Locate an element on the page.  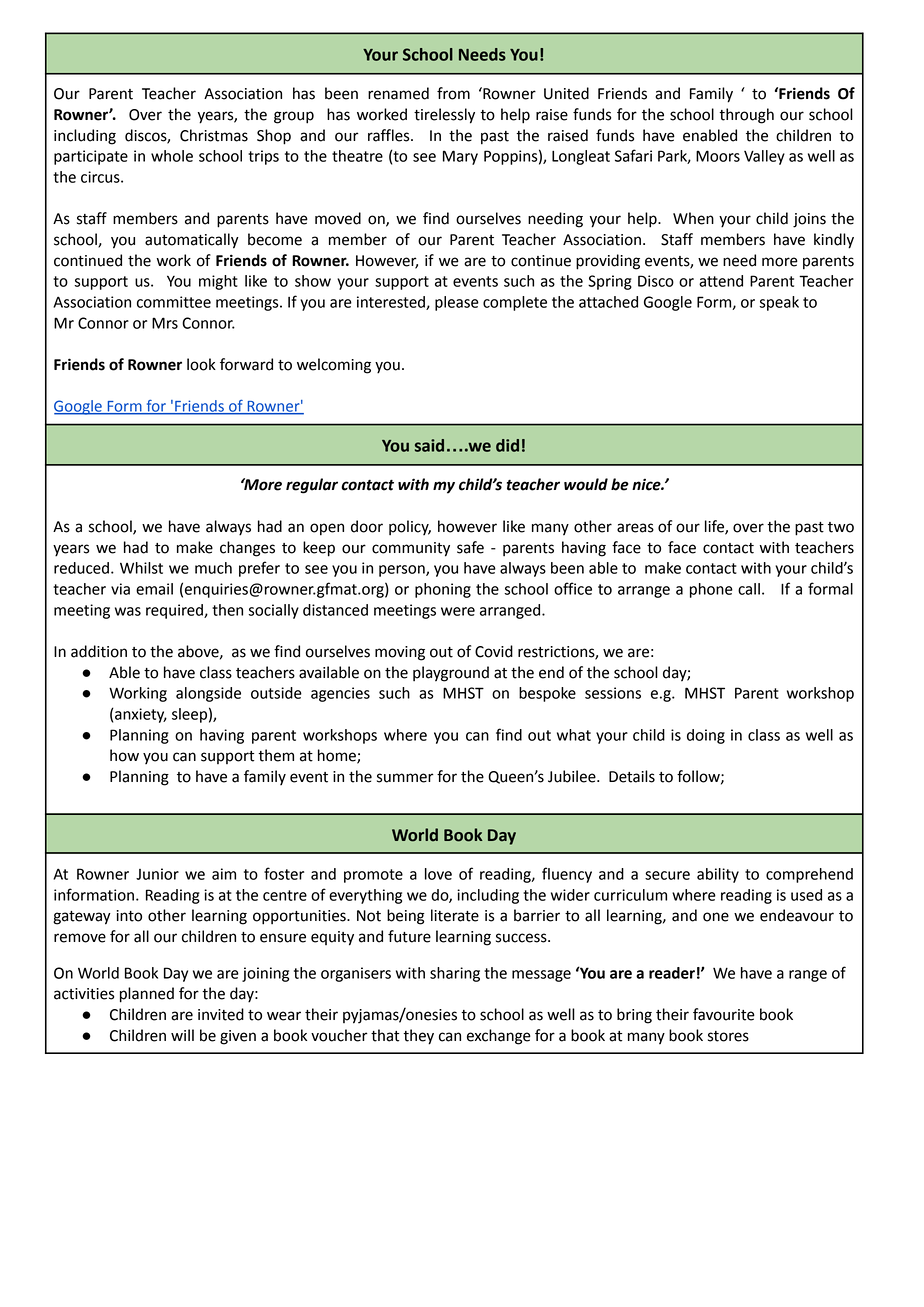
Whilst is located at coordinates (141, 568).
